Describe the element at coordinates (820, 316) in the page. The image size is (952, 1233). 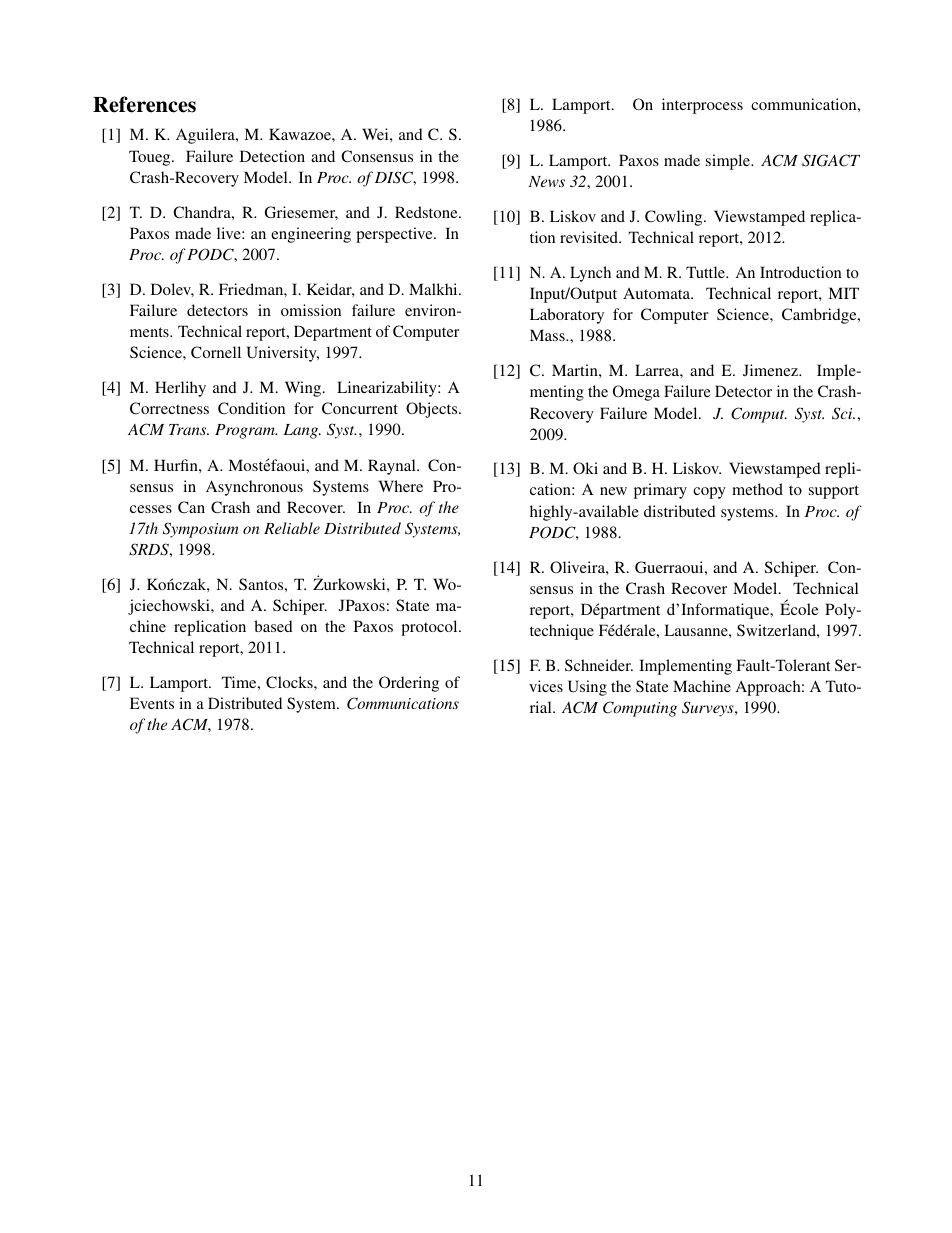
I see `Cambridge` at that location.
